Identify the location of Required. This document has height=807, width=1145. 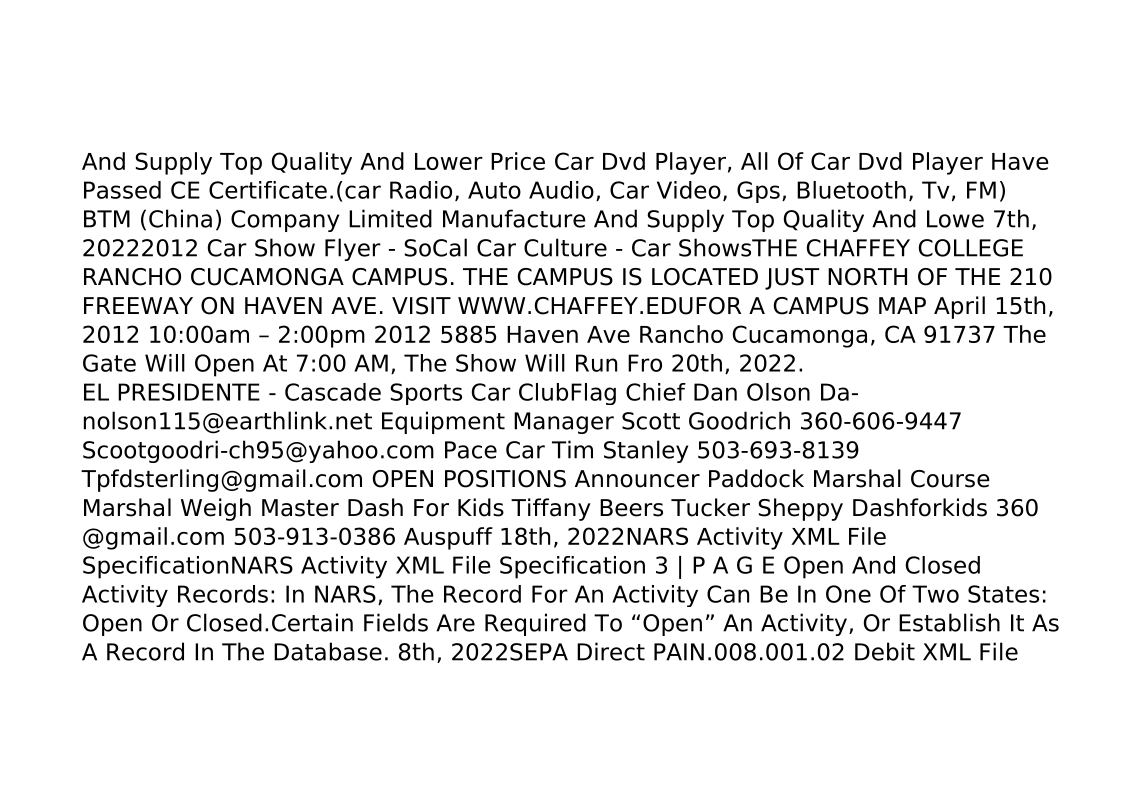
(535, 624).
